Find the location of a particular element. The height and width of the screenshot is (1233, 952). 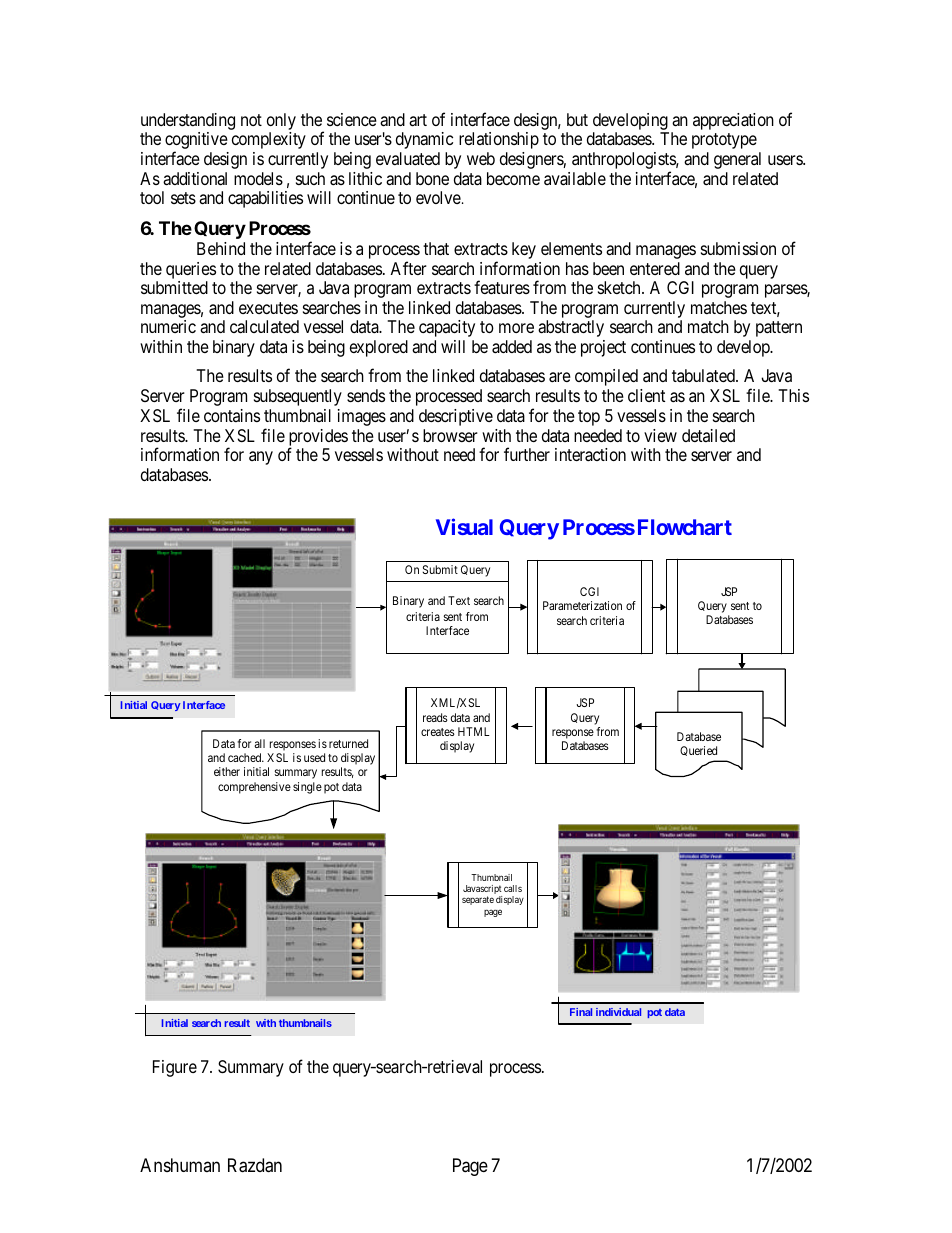

cognitive is located at coordinates (196, 142).
